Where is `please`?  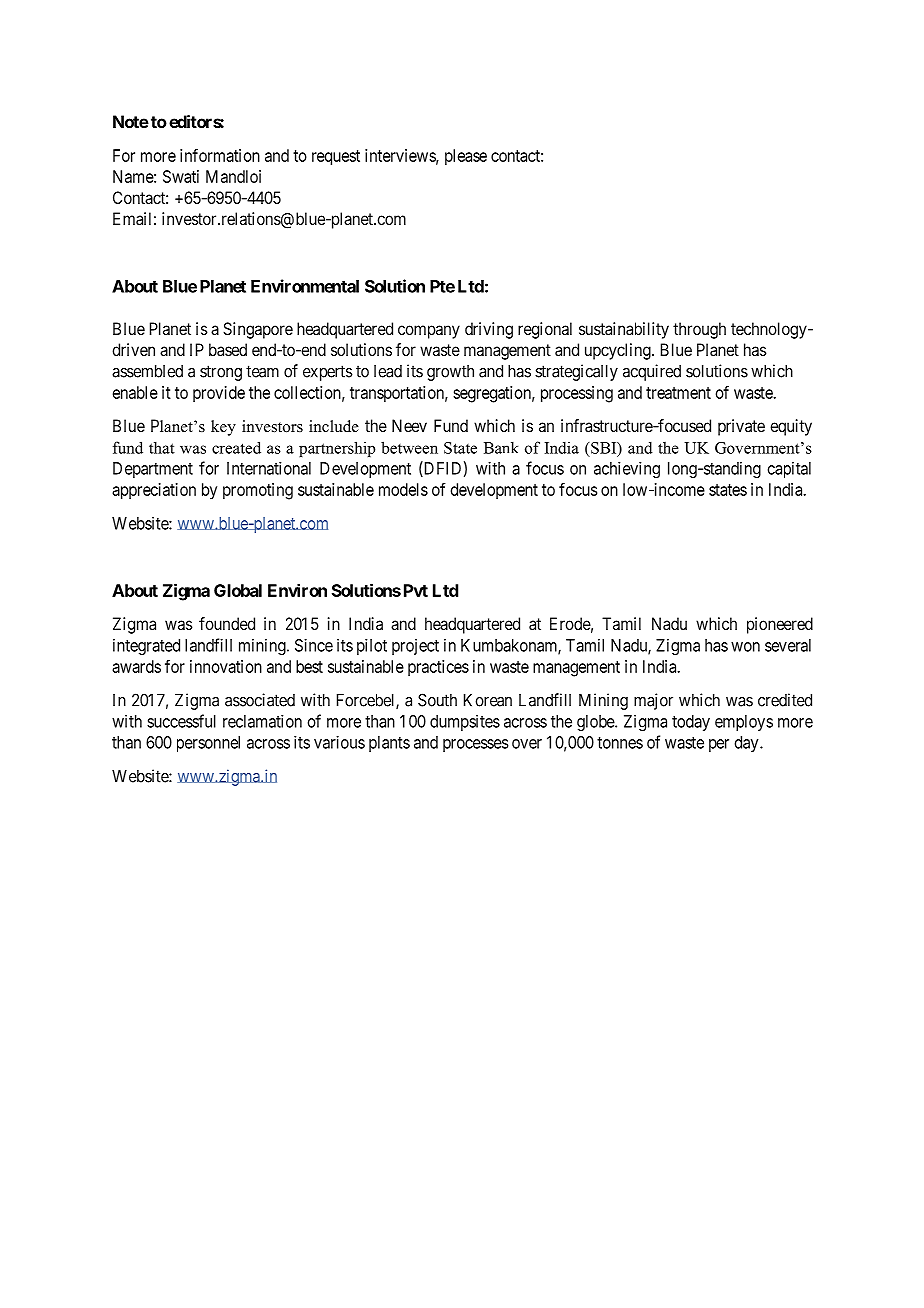 please is located at coordinates (466, 157).
